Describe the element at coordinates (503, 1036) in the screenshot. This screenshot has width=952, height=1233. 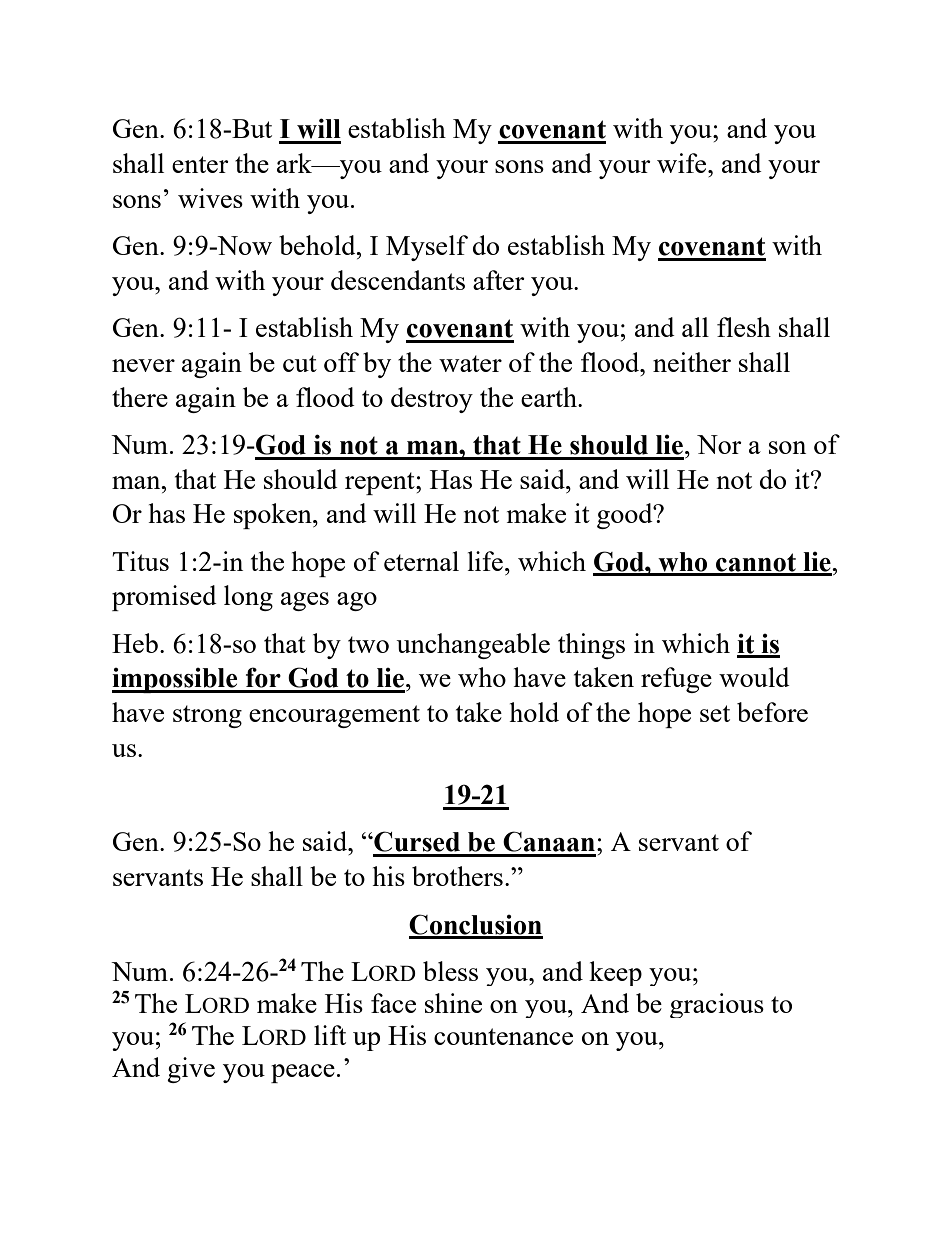
I see `countenance` at that location.
